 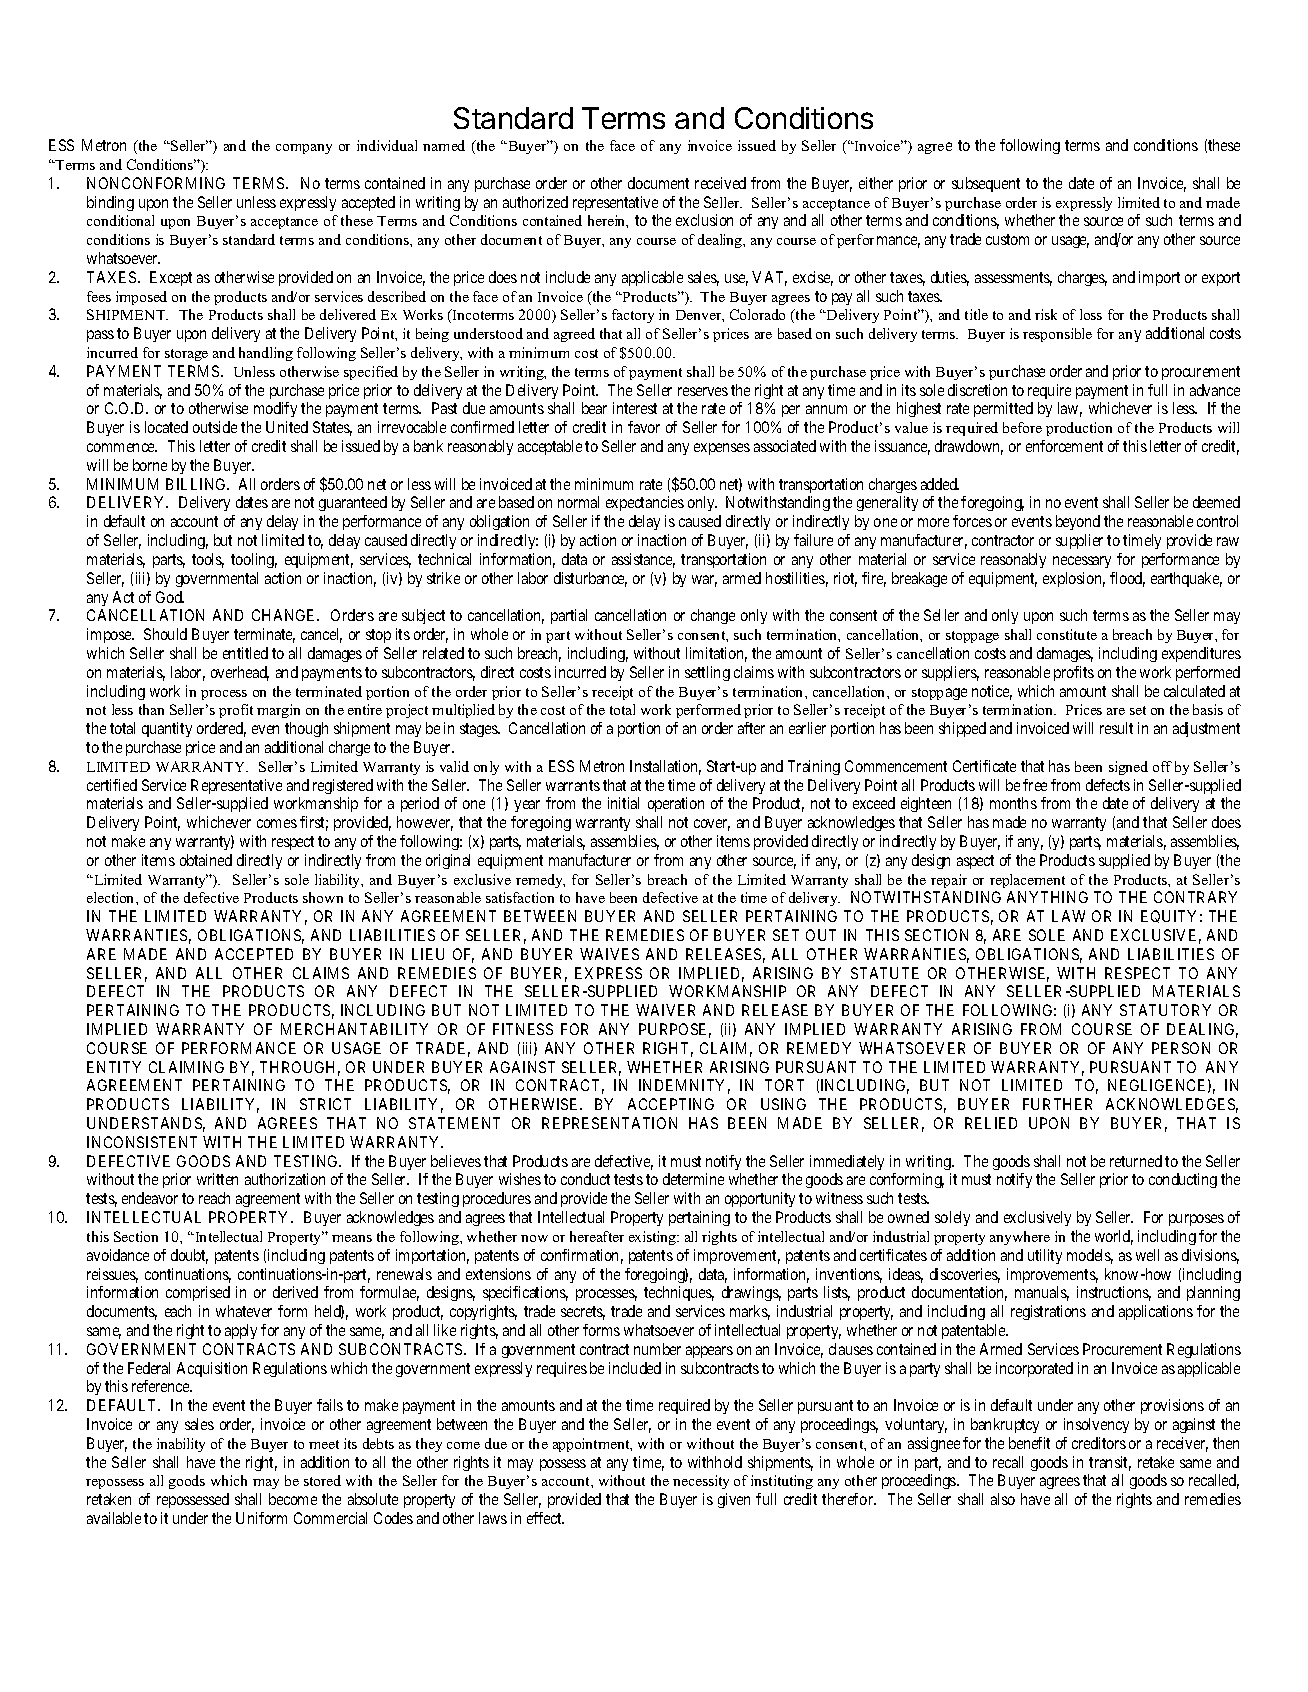 What do you see at coordinates (720, 183) in the screenshot?
I see `received` at bounding box center [720, 183].
